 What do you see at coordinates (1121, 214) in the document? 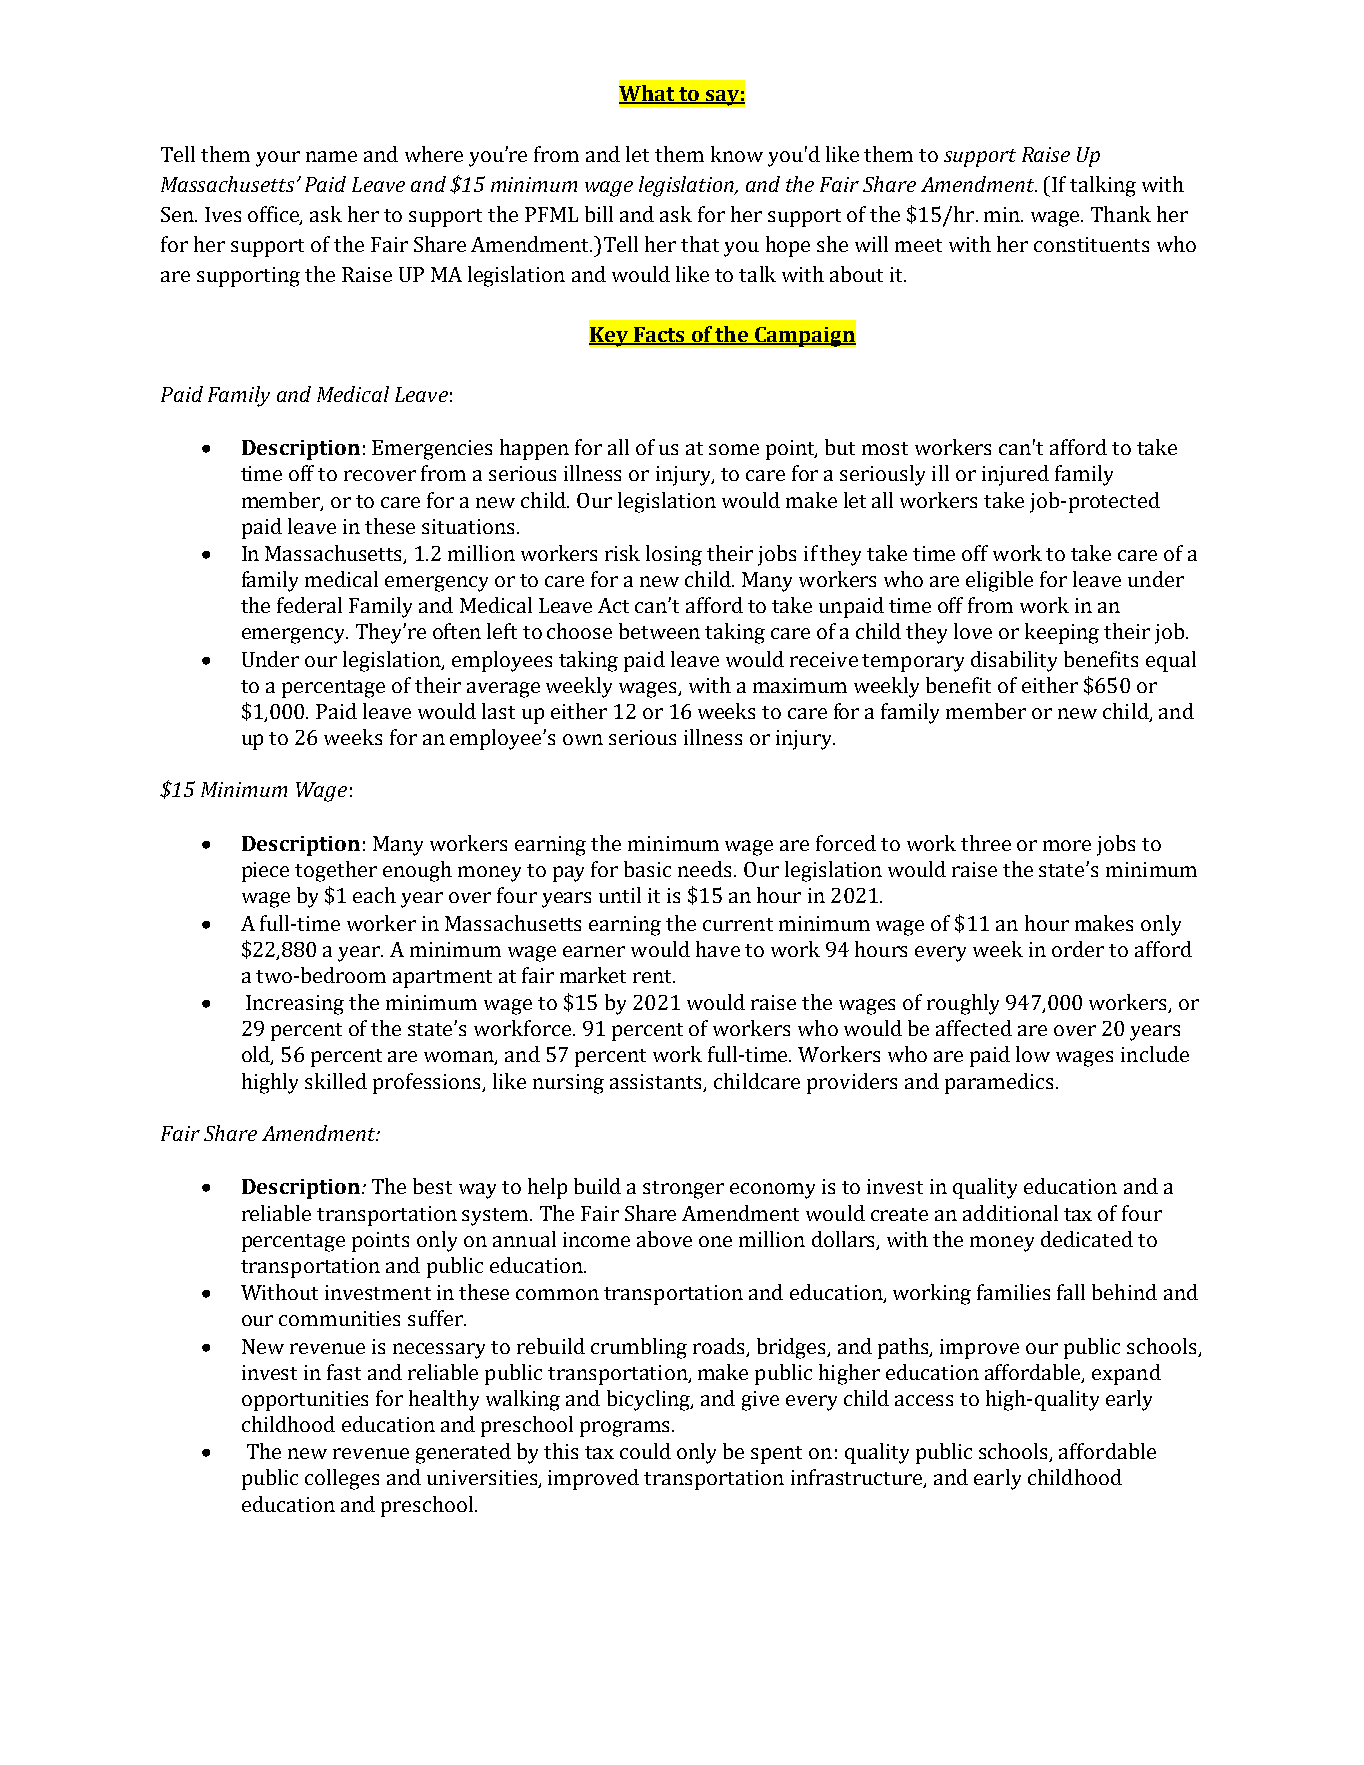
I see `Thank` at bounding box center [1121, 214].
